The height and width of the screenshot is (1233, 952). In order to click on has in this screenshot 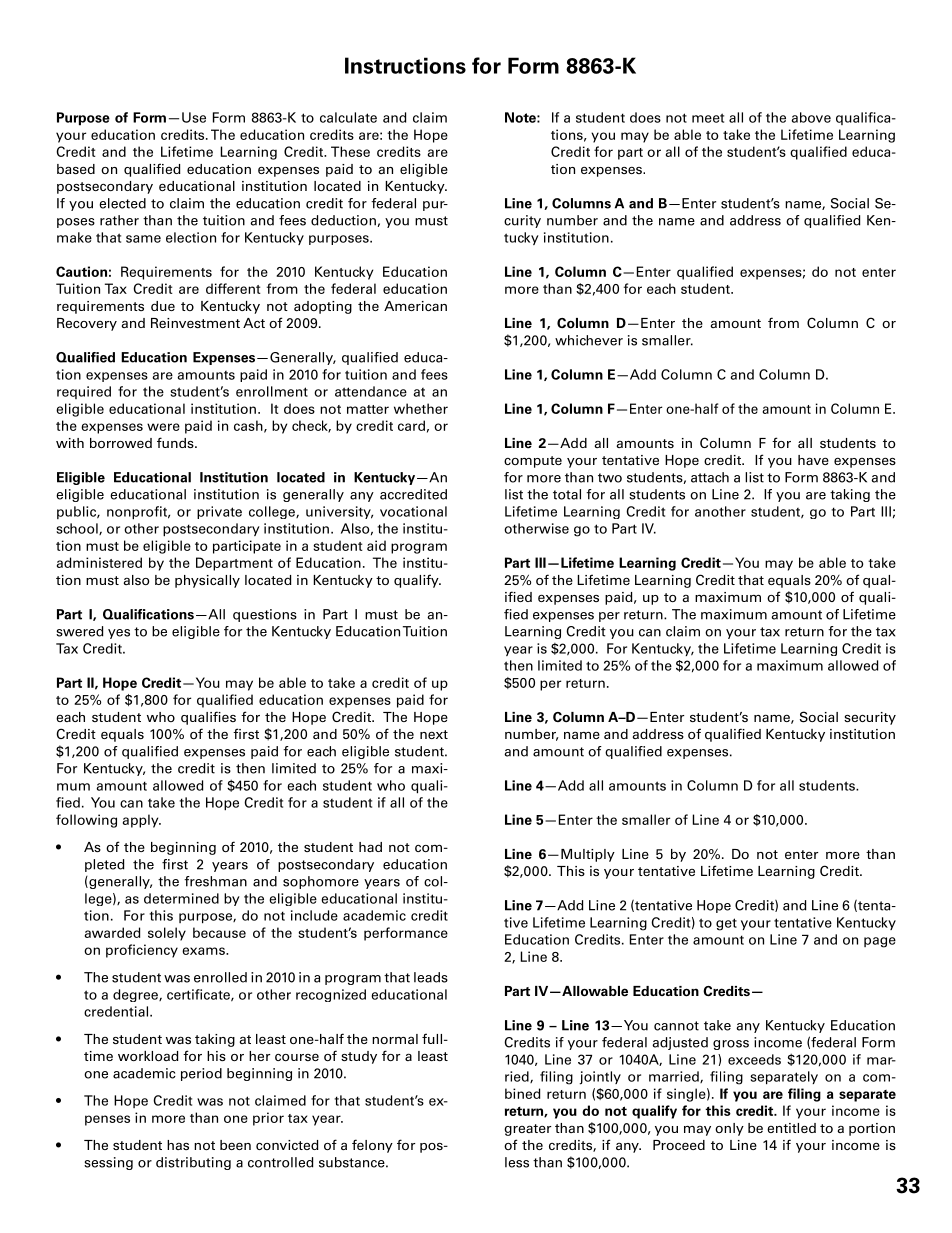, I will do `click(178, 1145)`.
